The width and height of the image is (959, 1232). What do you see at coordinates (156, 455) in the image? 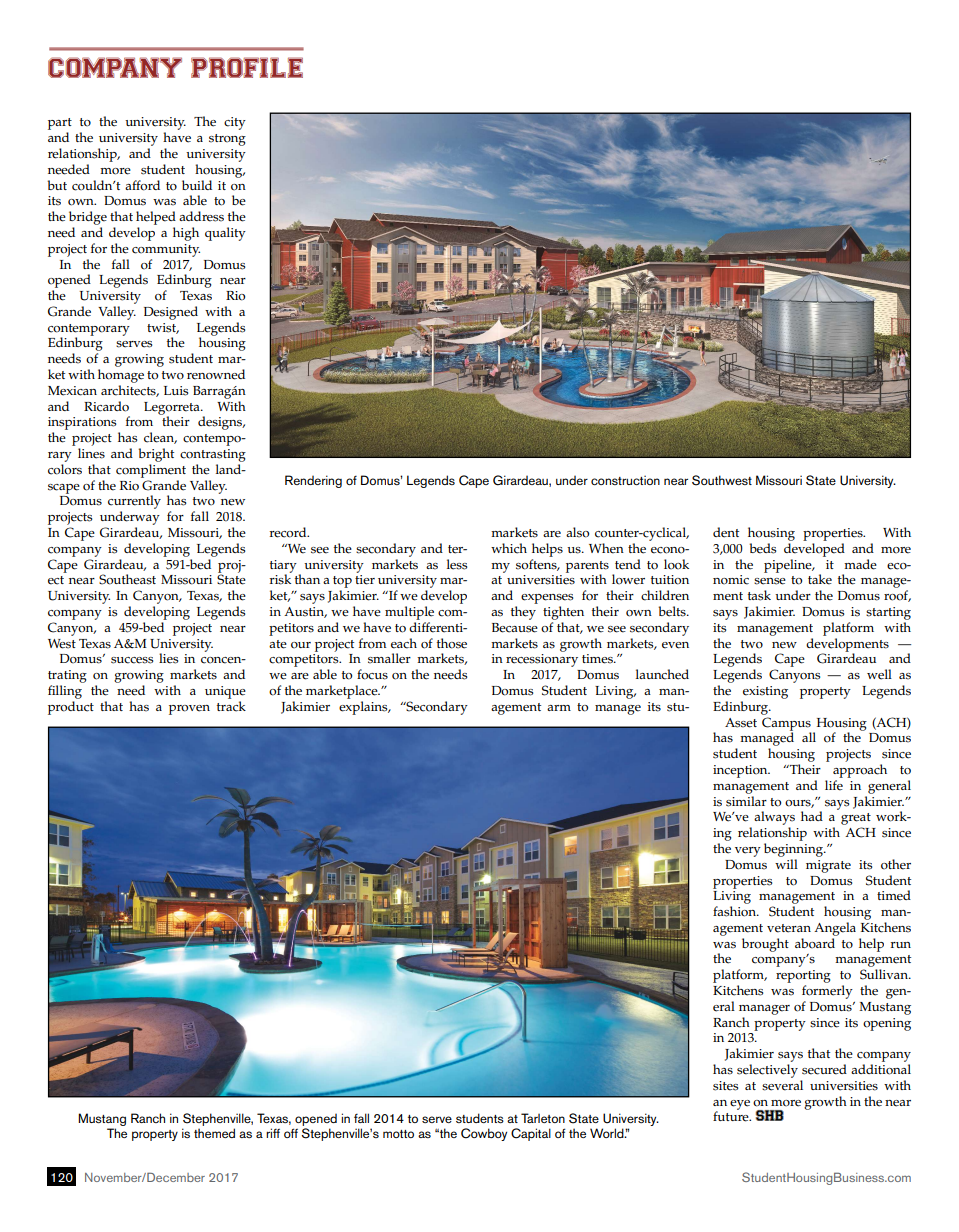
I see `bright` at bounding box center [156, 455].
